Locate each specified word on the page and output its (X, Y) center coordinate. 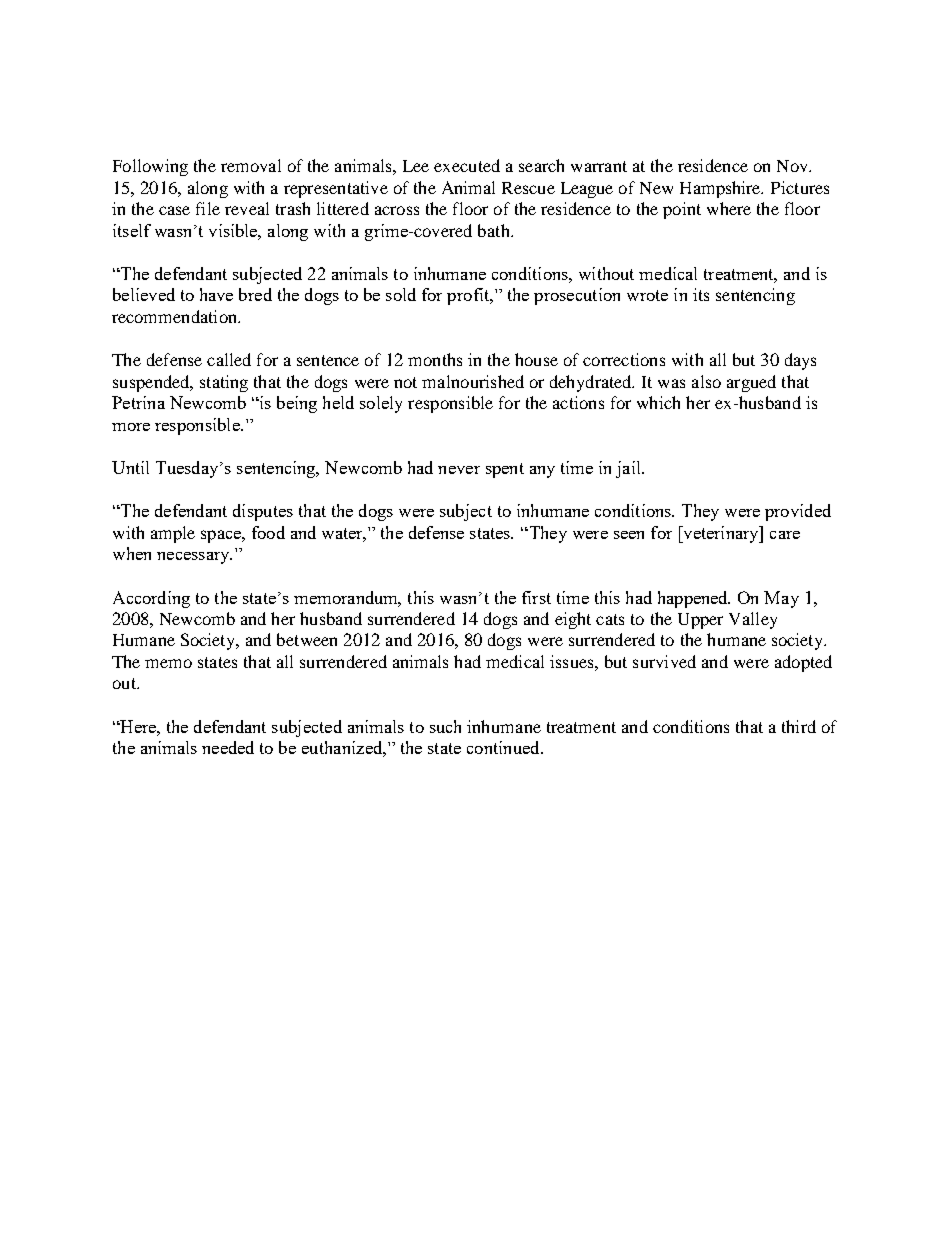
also (706, 381)
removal (251, 165)
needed (228, 747)
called (229, 359)
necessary (194, 558)
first (536, 597)
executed (467, 165)
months (435, 359)
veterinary (721, 534)
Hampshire (721, 189)
